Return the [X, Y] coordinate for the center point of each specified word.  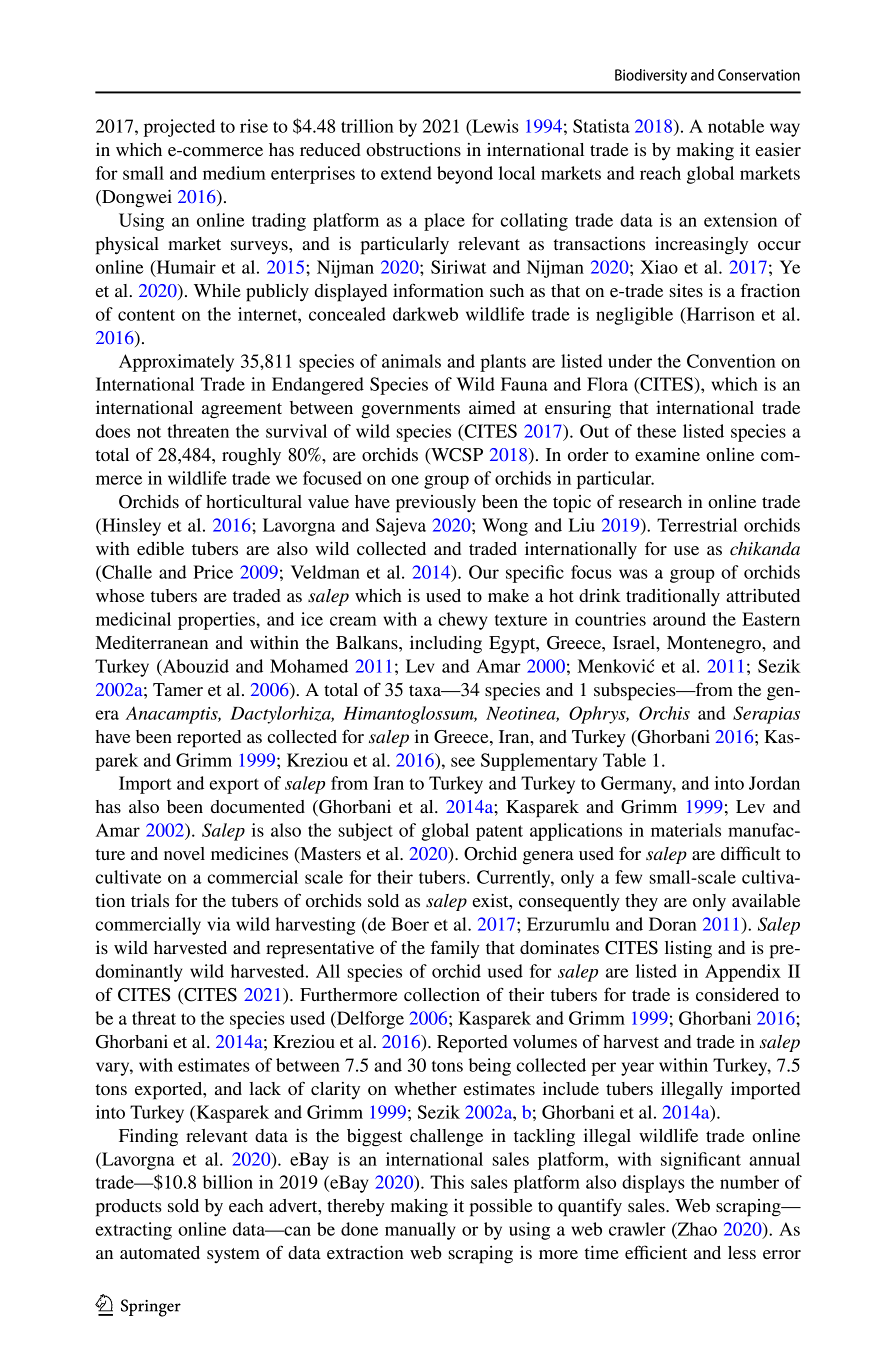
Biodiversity [651, 76]
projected [179, 128]
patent [499, 833]
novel [184, 853]
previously [436, 504]
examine [667, 454]
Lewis [494, 127]
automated [160, 1252]
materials [686, 830]
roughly [251, 457]
